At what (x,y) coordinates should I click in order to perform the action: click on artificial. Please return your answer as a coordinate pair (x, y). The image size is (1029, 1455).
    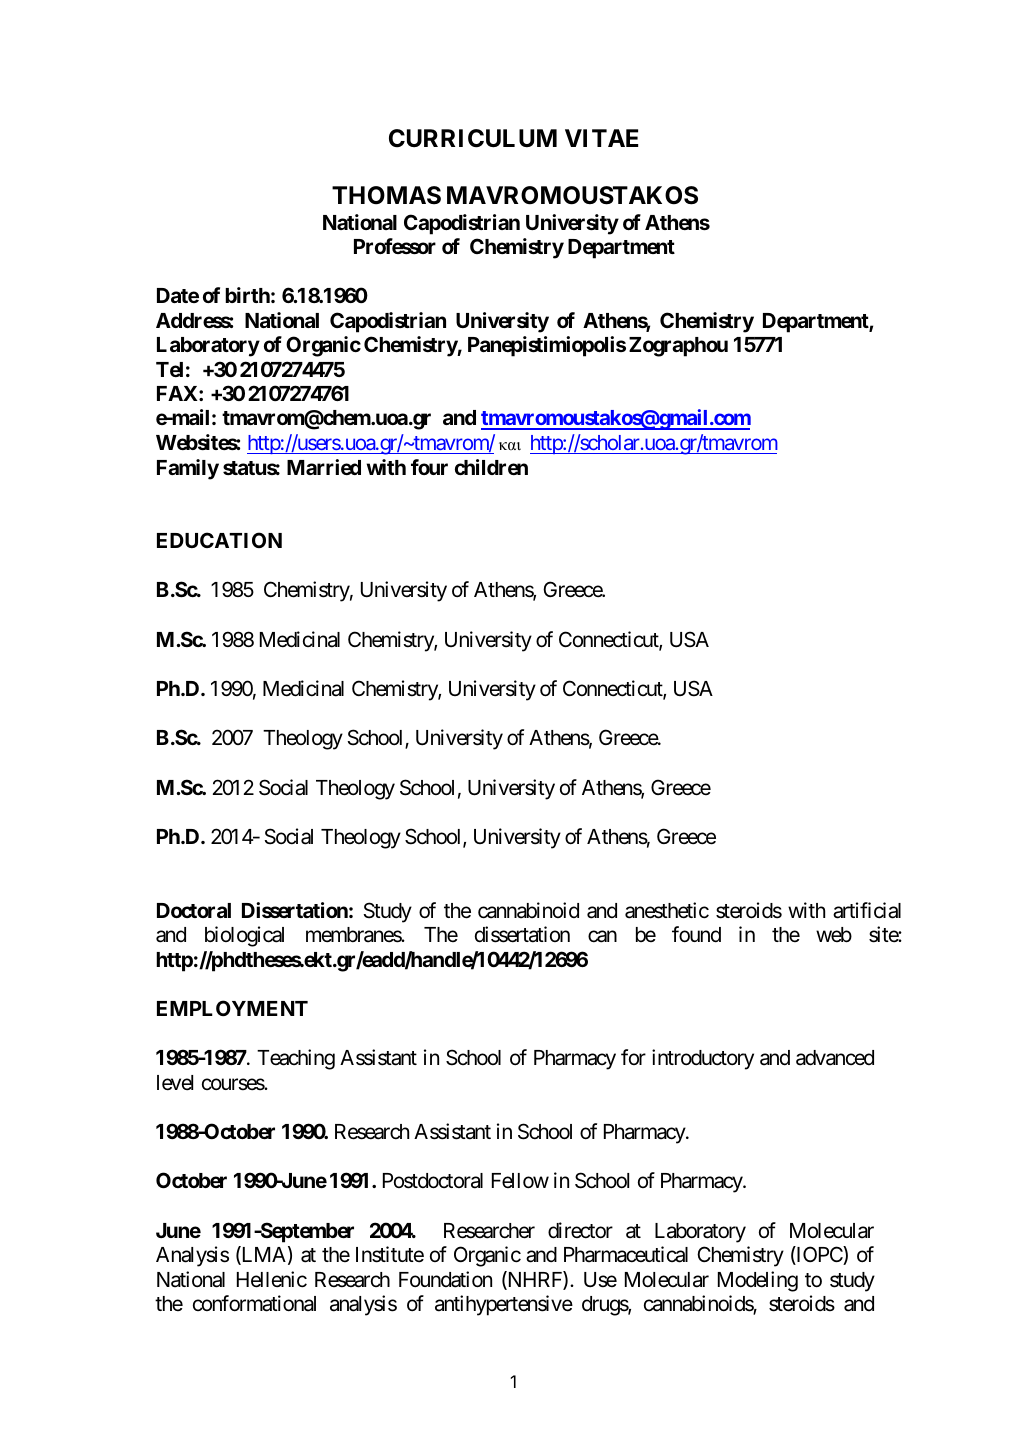
    Looking at the image, I should click on (867, 910).
